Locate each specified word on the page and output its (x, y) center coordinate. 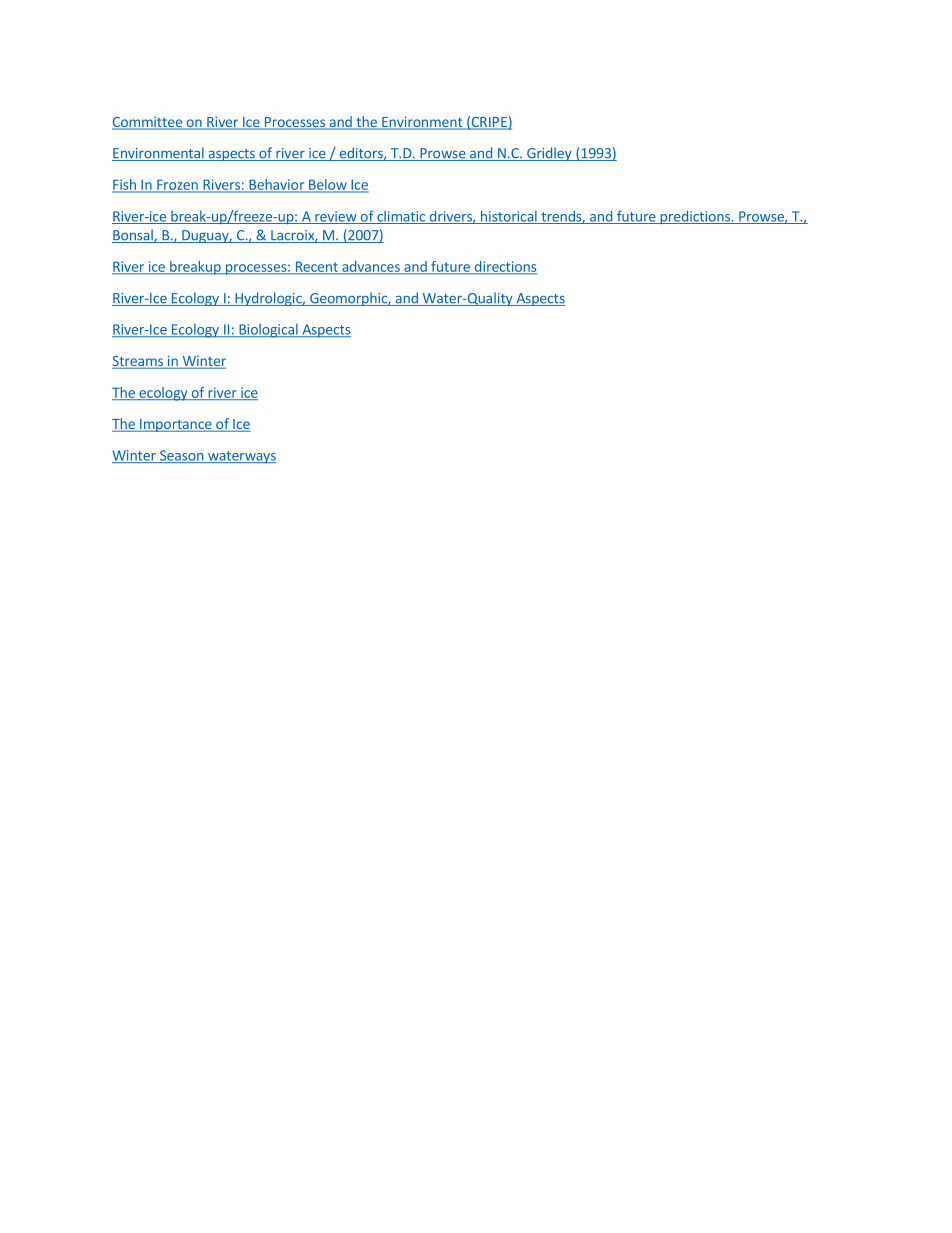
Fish (125, 185)
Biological (268, 331)
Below (328, 185)
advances (371, 267)
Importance (176, 425)
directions (504, 267)
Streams (138, 362)
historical (508, 217)
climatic (401, 217)
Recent (316, 267)
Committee (148, 123)
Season (181, 456)
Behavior (277, 185)
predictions (695, 217)
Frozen (177, 185)
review (336, 217)
